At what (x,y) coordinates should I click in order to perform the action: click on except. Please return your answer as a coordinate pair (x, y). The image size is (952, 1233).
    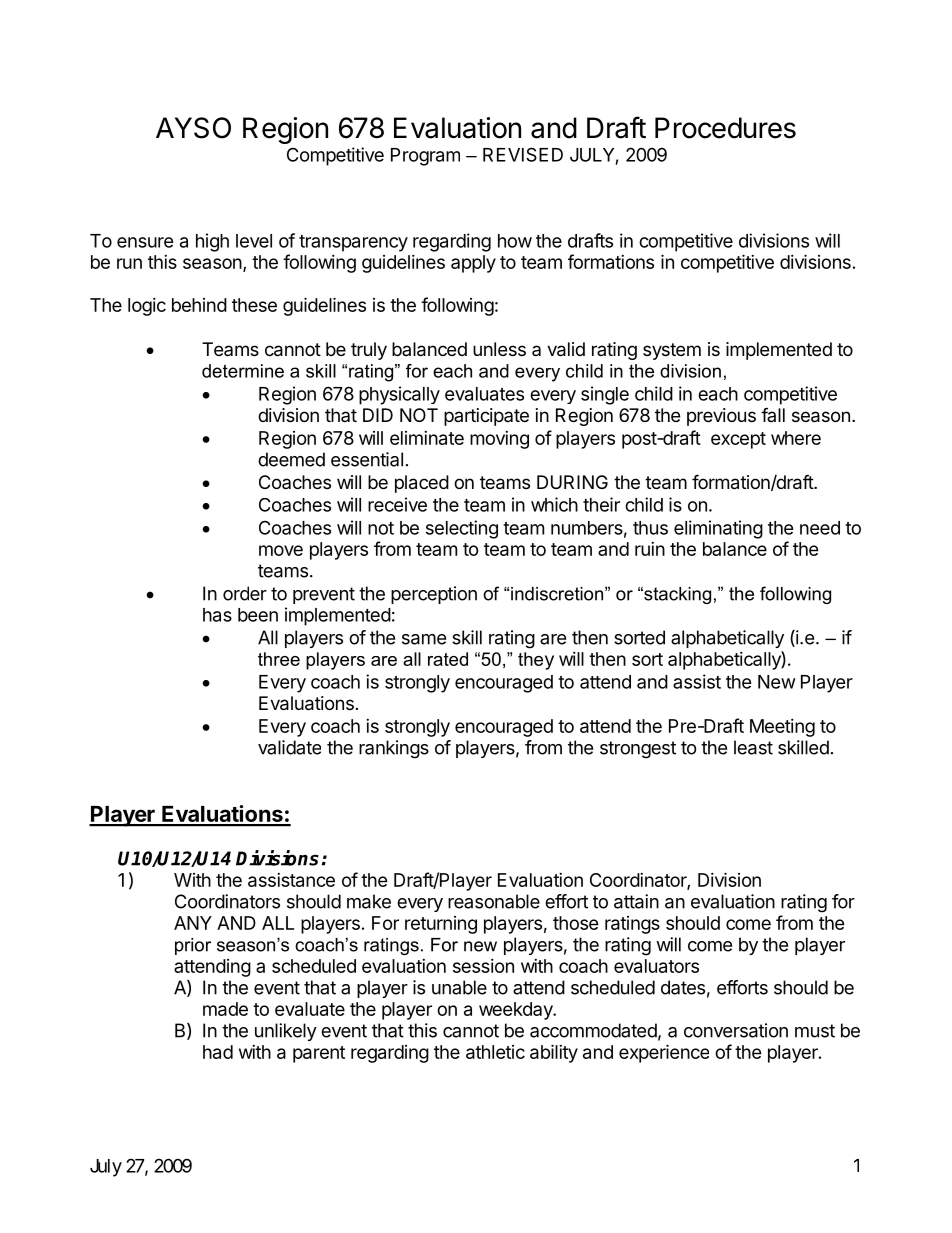
    Looking at the image, I should click on (738, 440).
